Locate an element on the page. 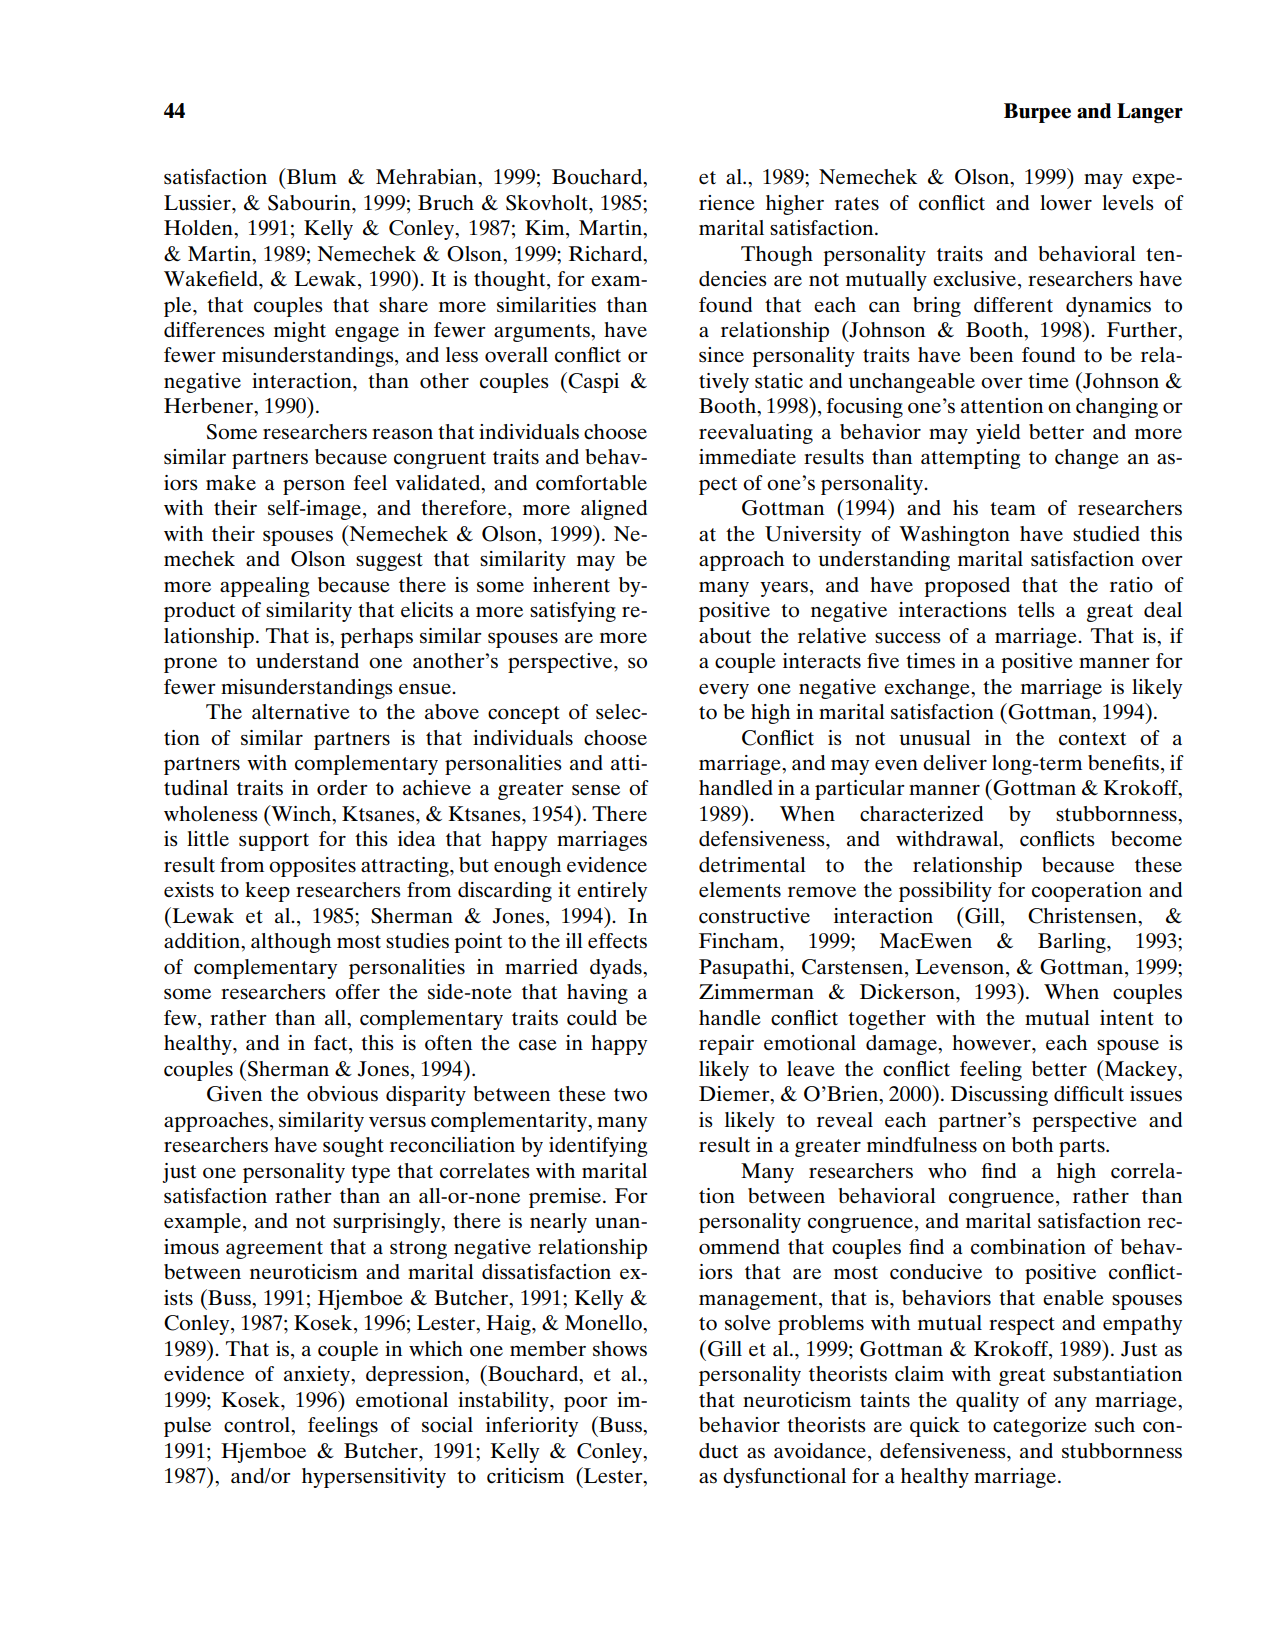 The height and width of the document is (1649, 1285). benefits is located at coordinates (1123, 763).
